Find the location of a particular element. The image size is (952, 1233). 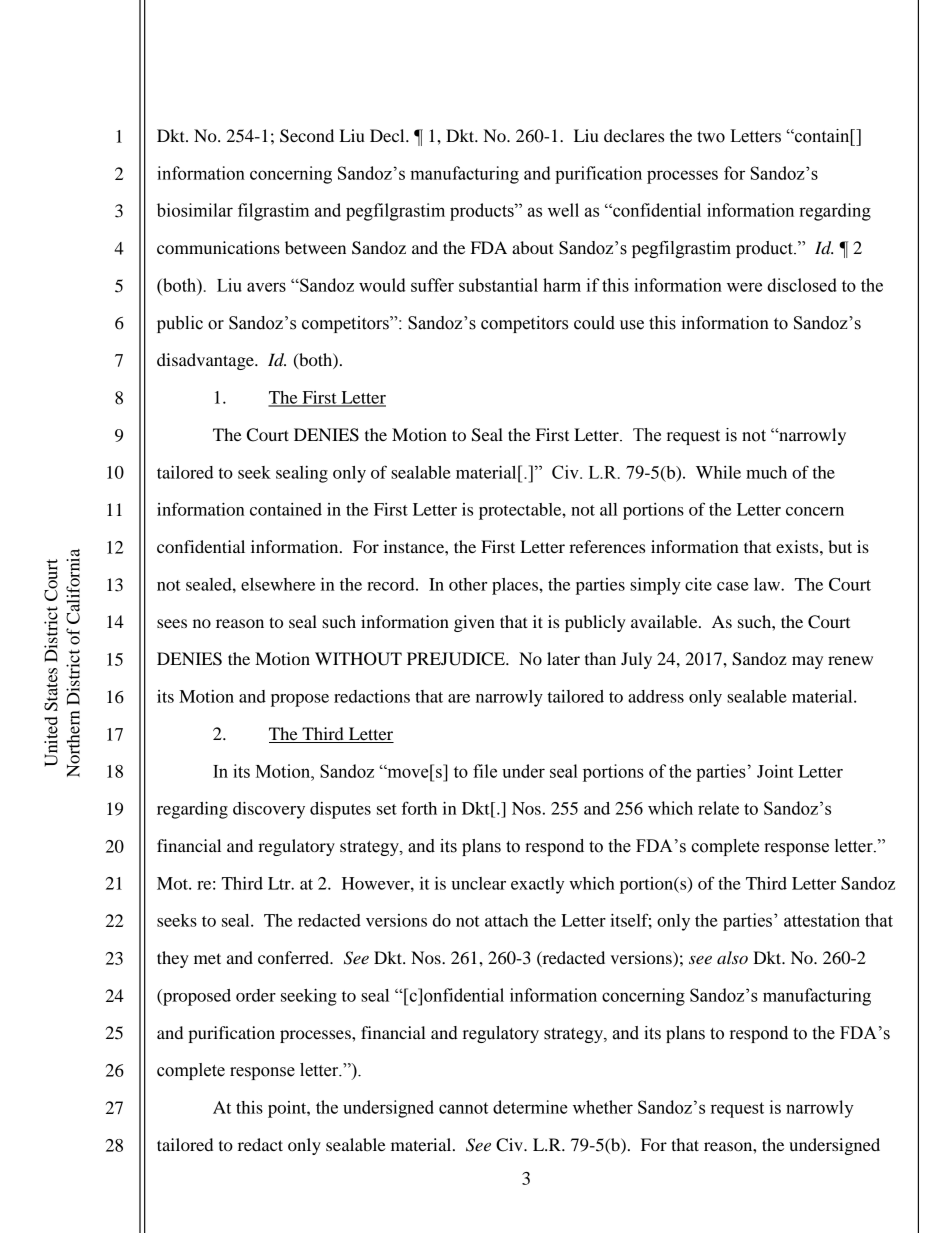

well is located at coordinates (563, 210).
